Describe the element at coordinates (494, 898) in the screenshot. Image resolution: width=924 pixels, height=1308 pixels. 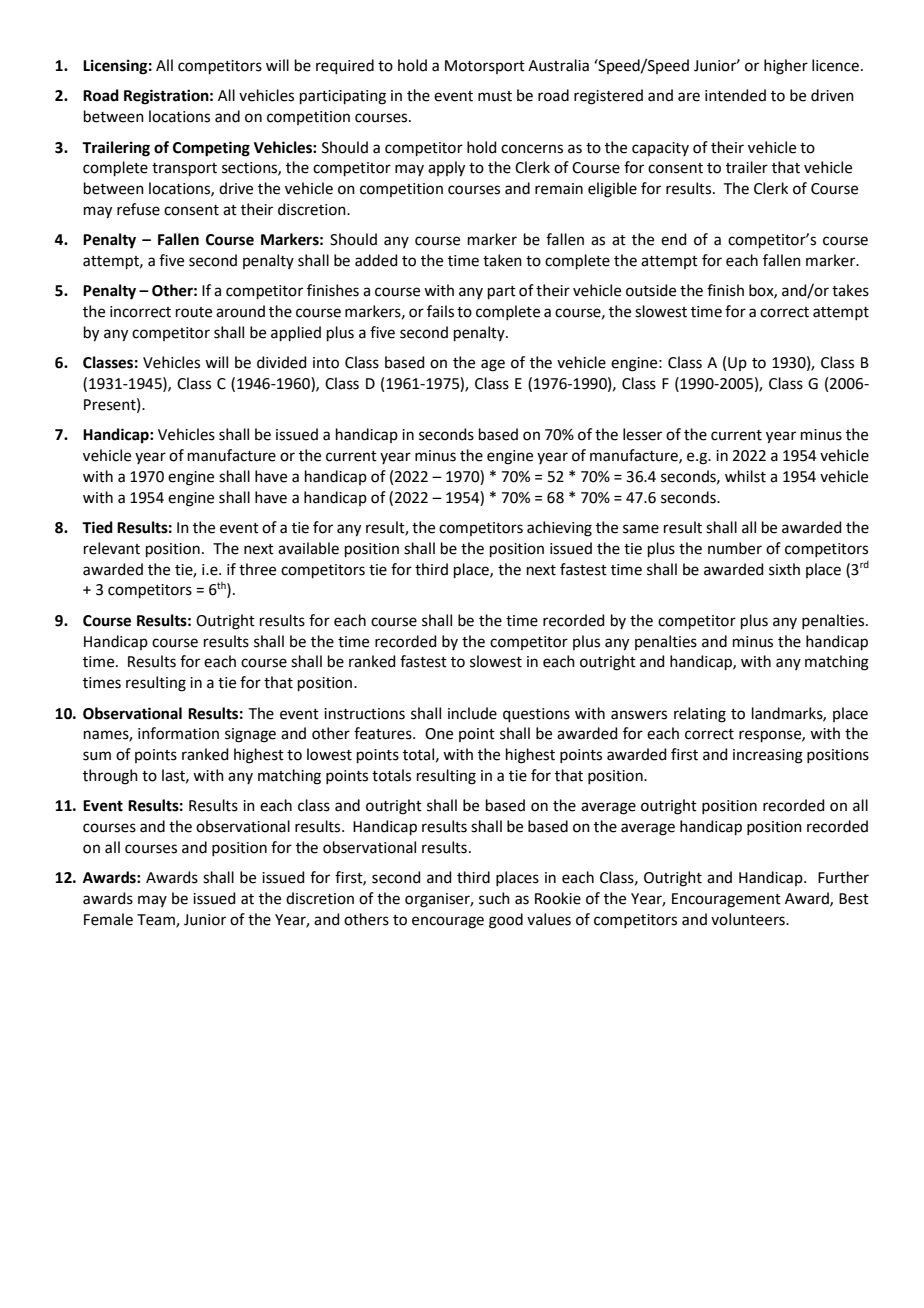
I see `such` at that location.
